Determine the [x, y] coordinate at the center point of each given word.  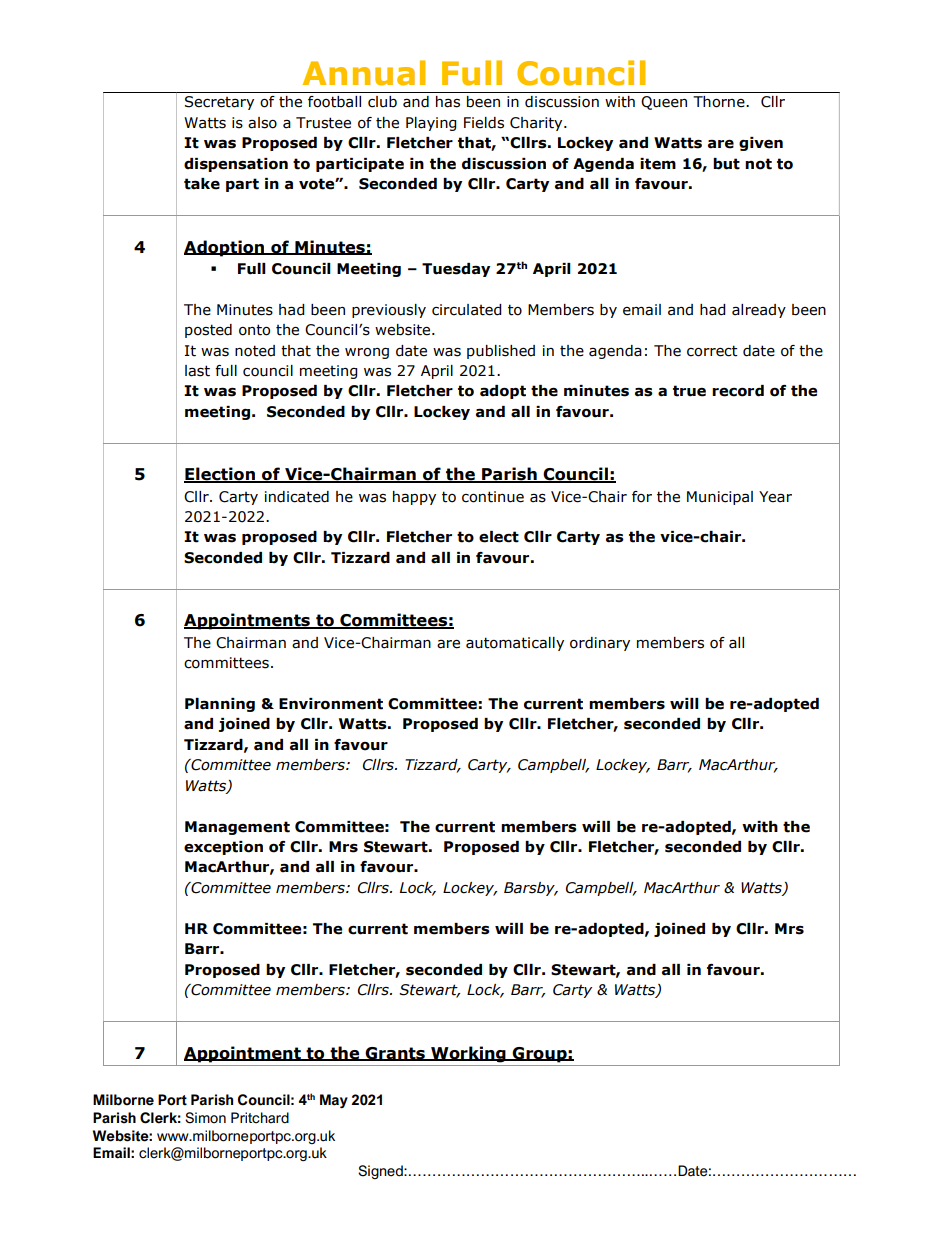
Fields [484, 123]
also [262, 123]
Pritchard [260, 1118]
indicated [297, 497]
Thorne [720, 102]
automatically [515, 644]
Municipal [720, 498]
